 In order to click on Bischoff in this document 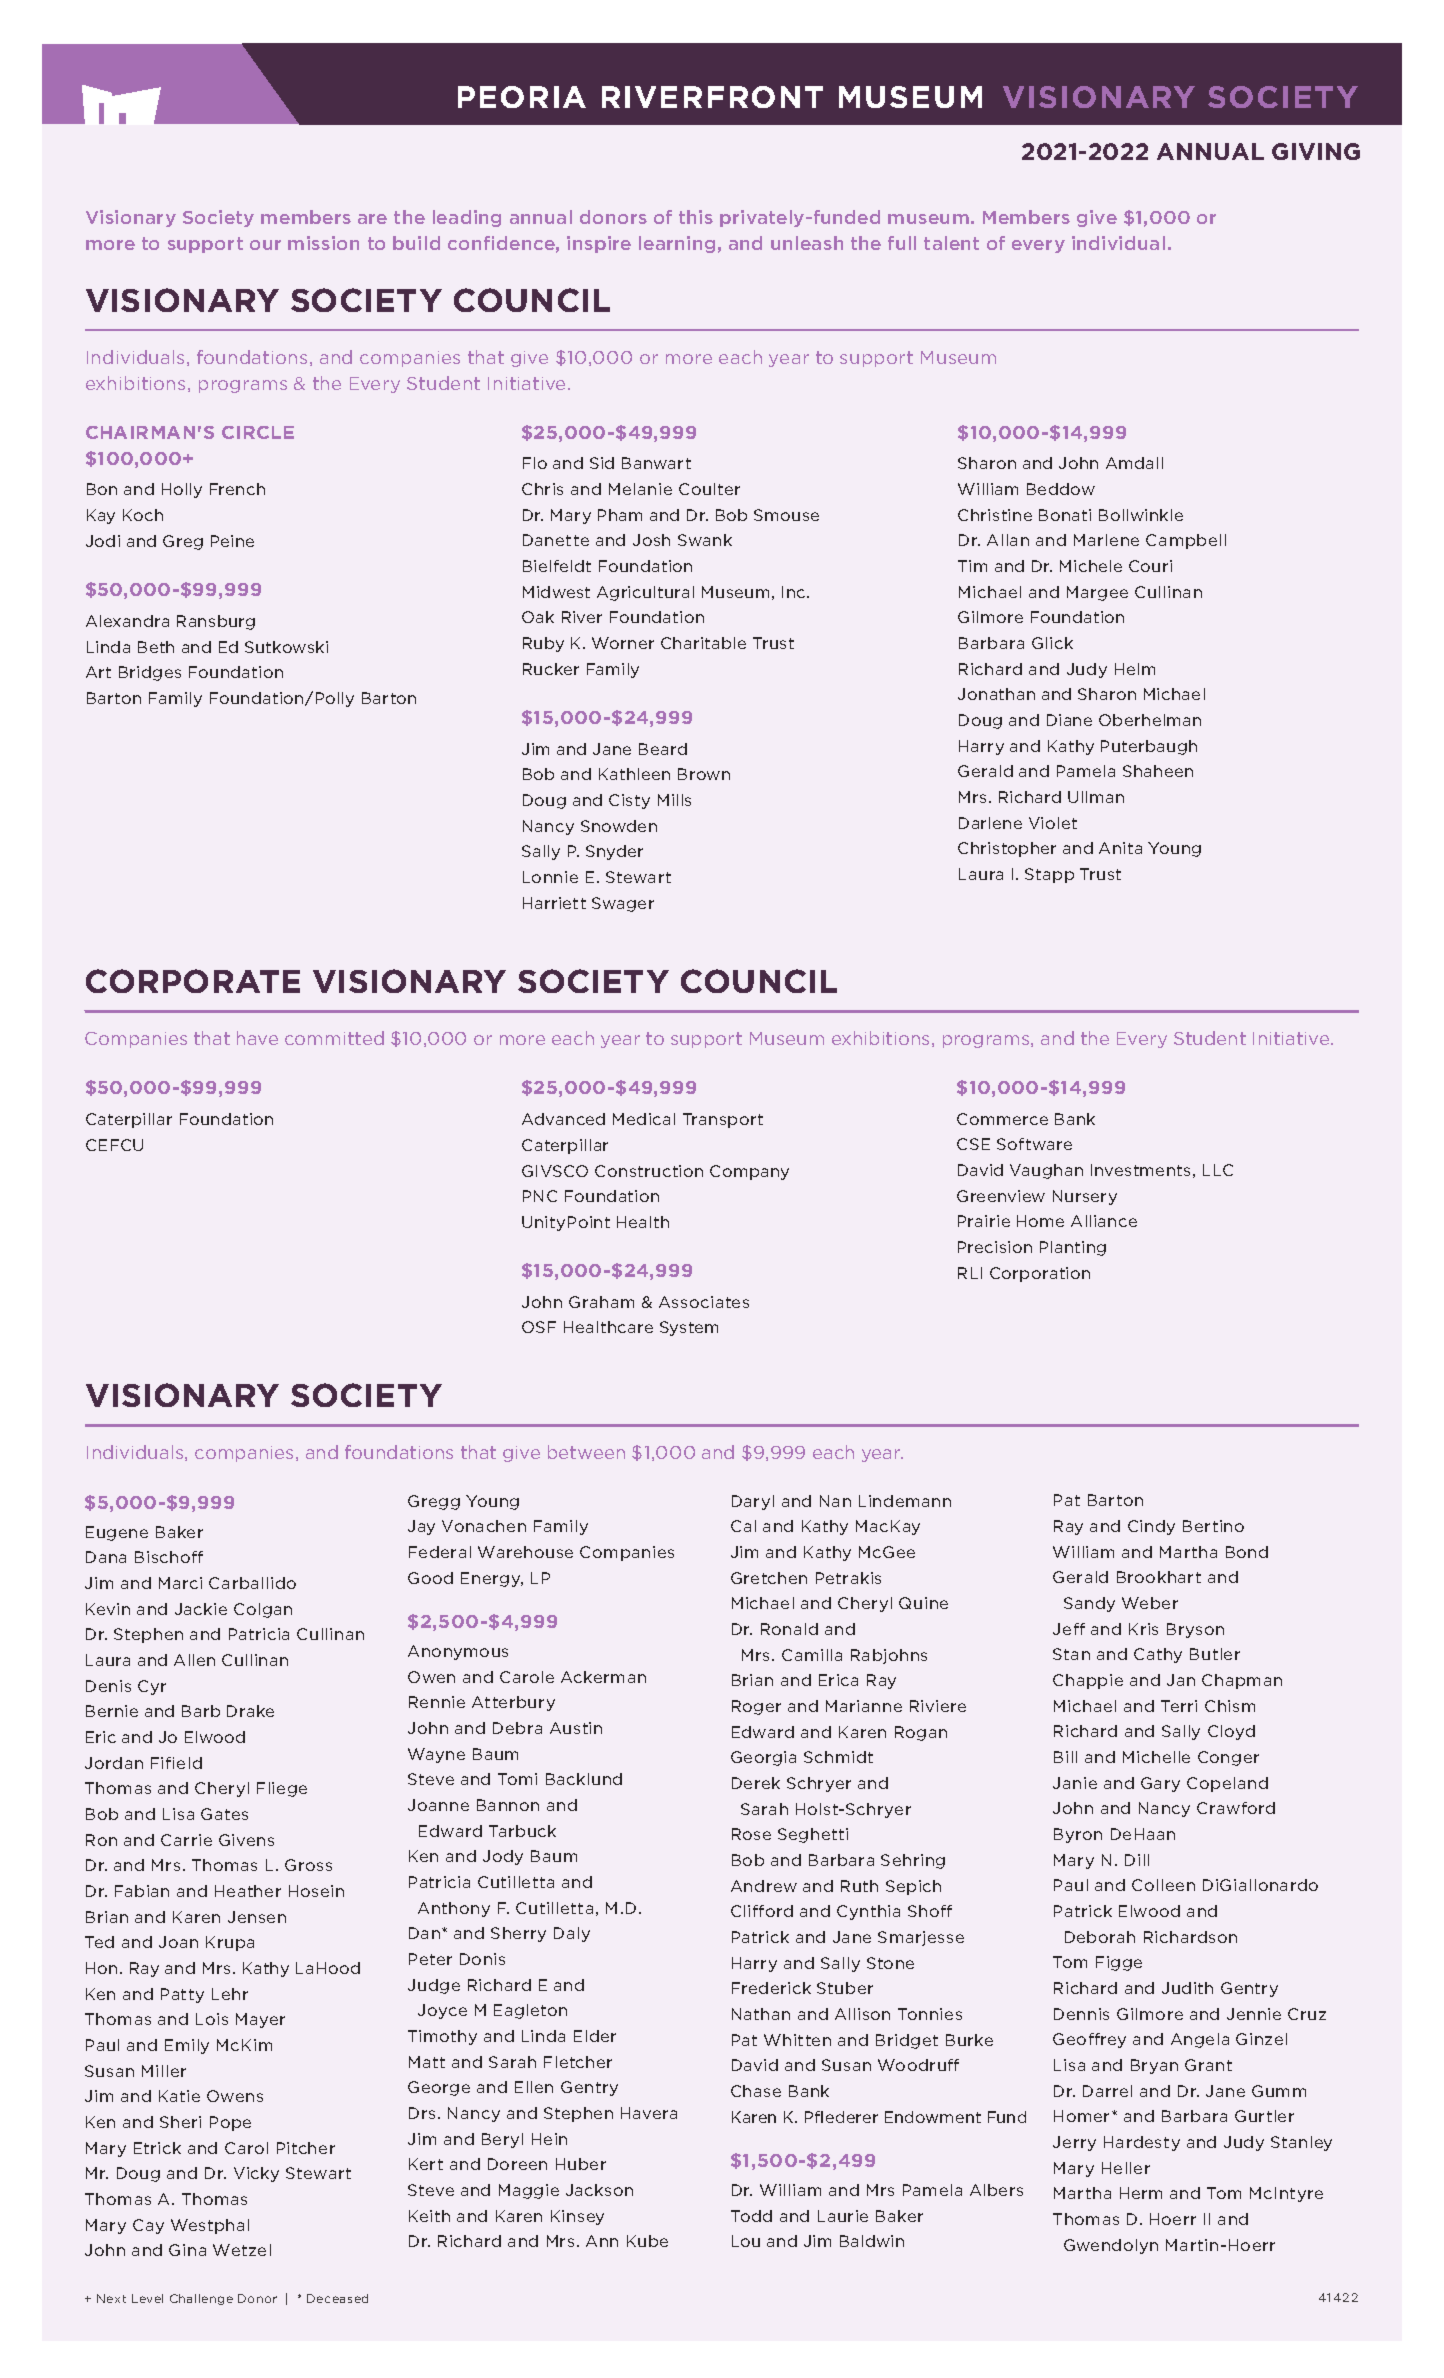, I will do `click(169, 1557)`.
